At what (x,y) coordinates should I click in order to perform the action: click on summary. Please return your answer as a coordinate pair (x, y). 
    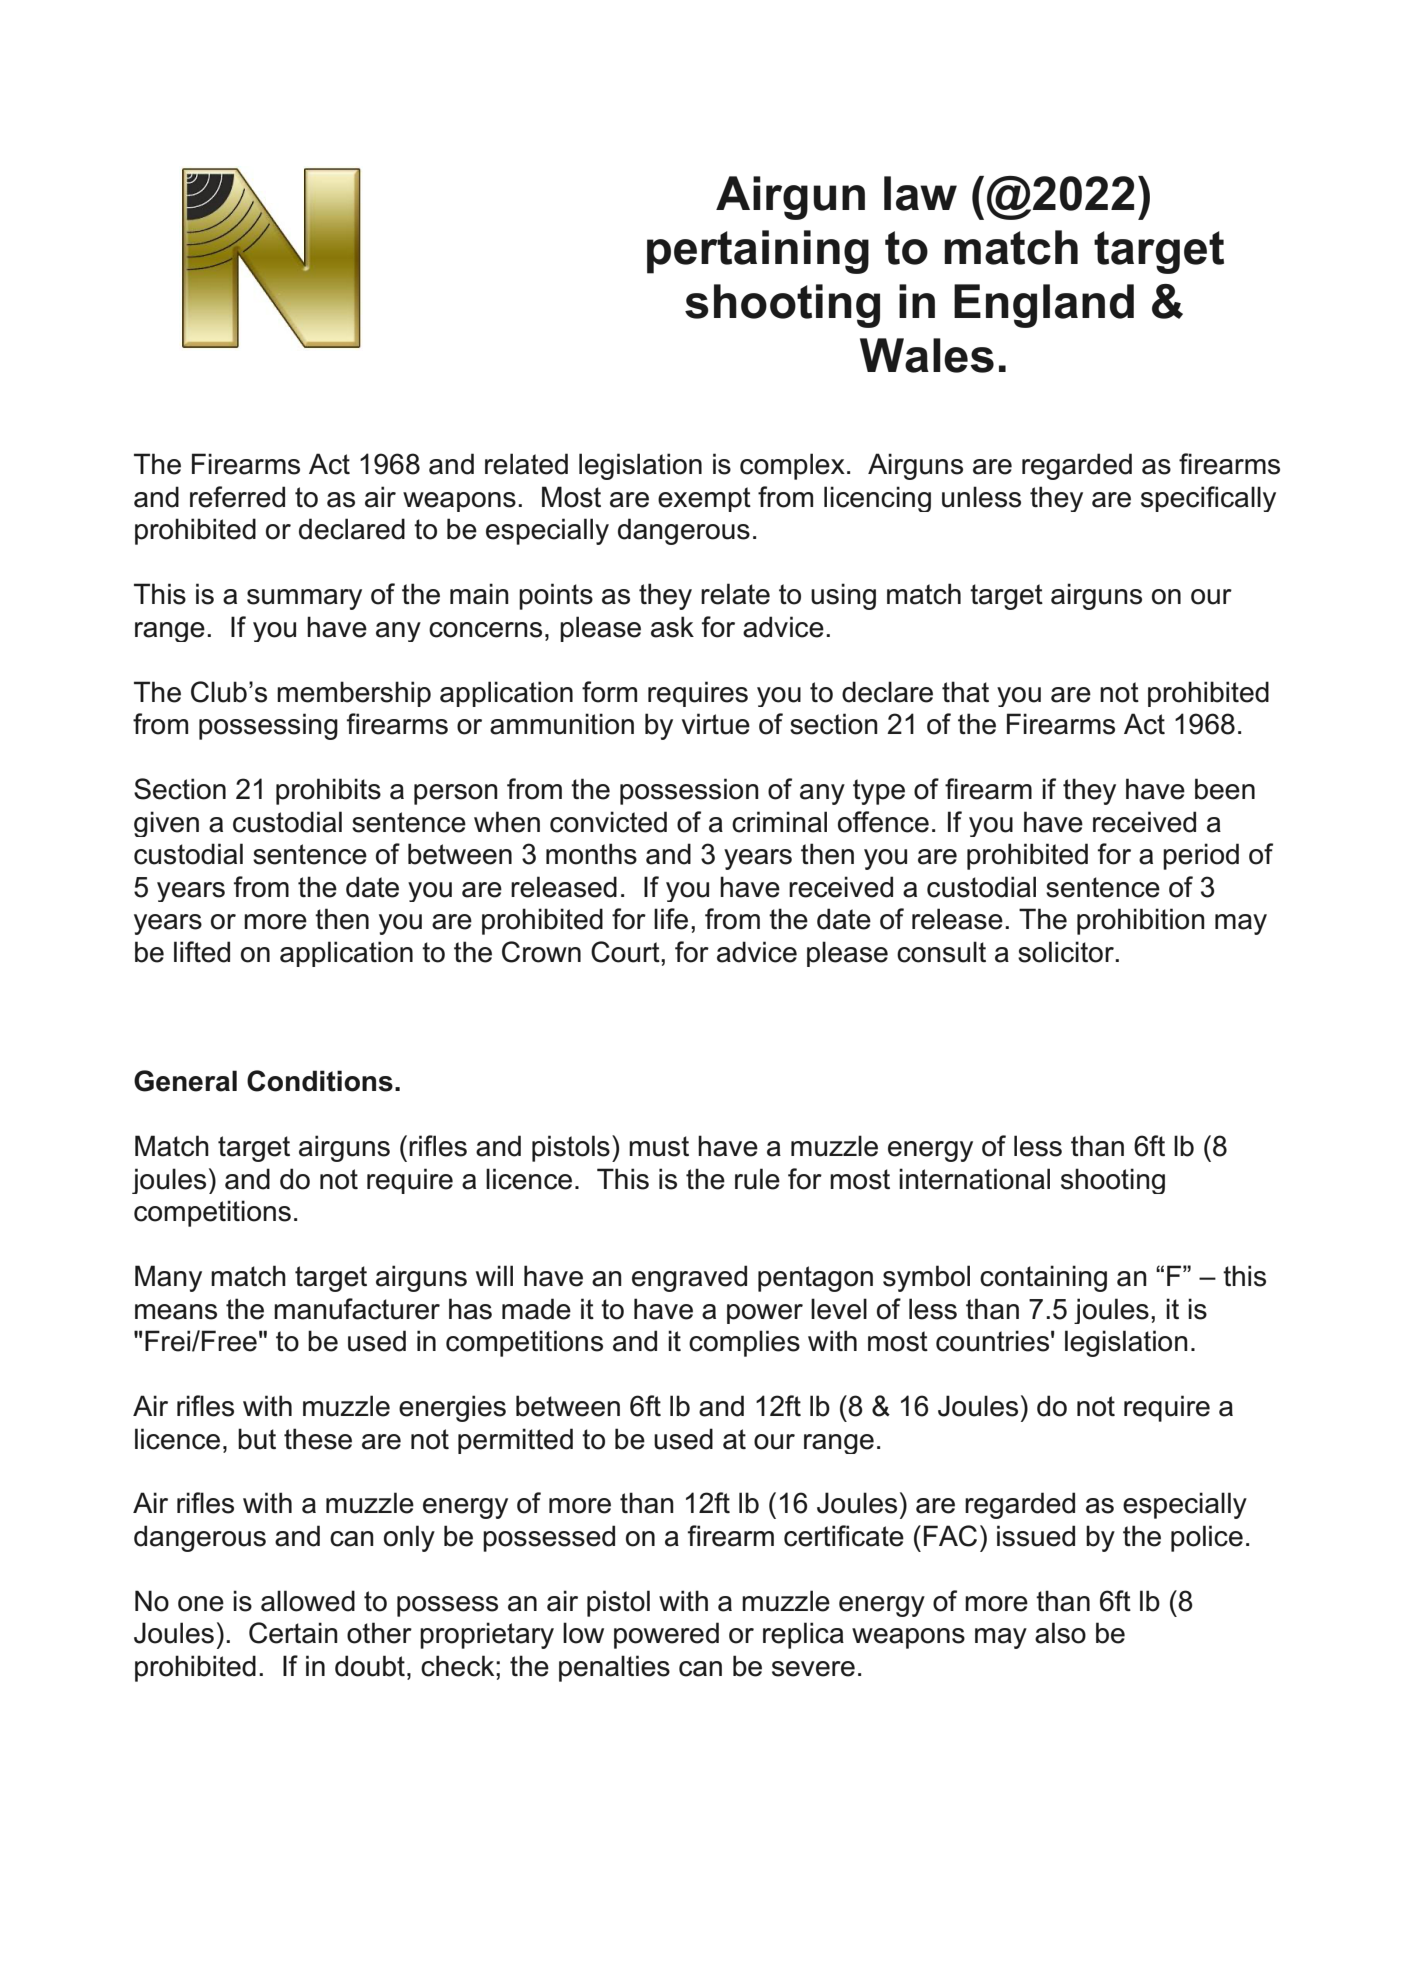
    Looking at the image, I should click on (304, 599).
